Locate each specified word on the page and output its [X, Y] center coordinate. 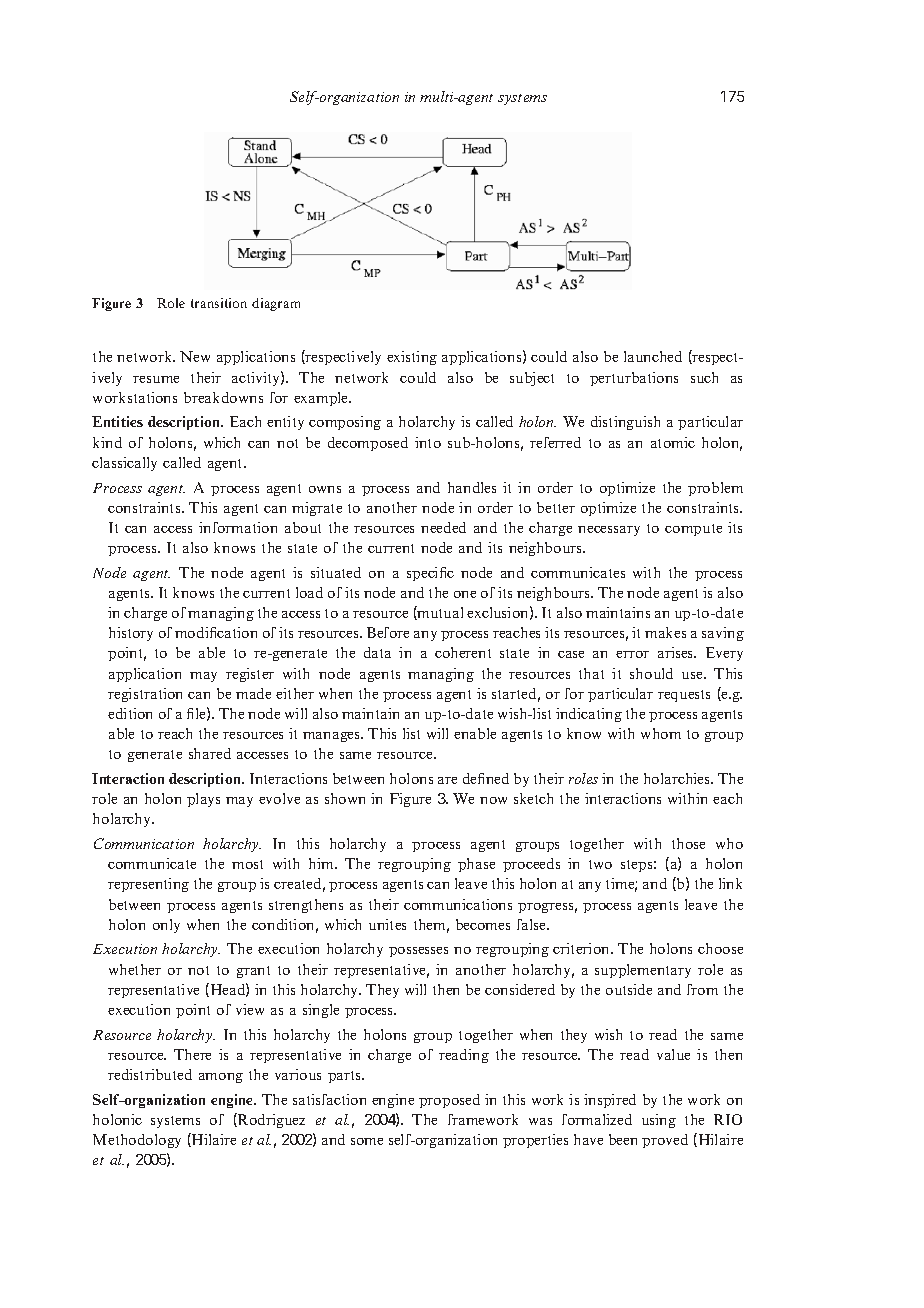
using [659, 1121]
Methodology [137, 1141]
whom [661, 733]
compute [693, 530]
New [195, 356]
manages [332, 737]
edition [130, 713]
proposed [449, 1101]
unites [387, 924]
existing [412, 358]
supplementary [643, 971]
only [166, 926]
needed [443, 527]
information [238, 527]
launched [653, 356]
